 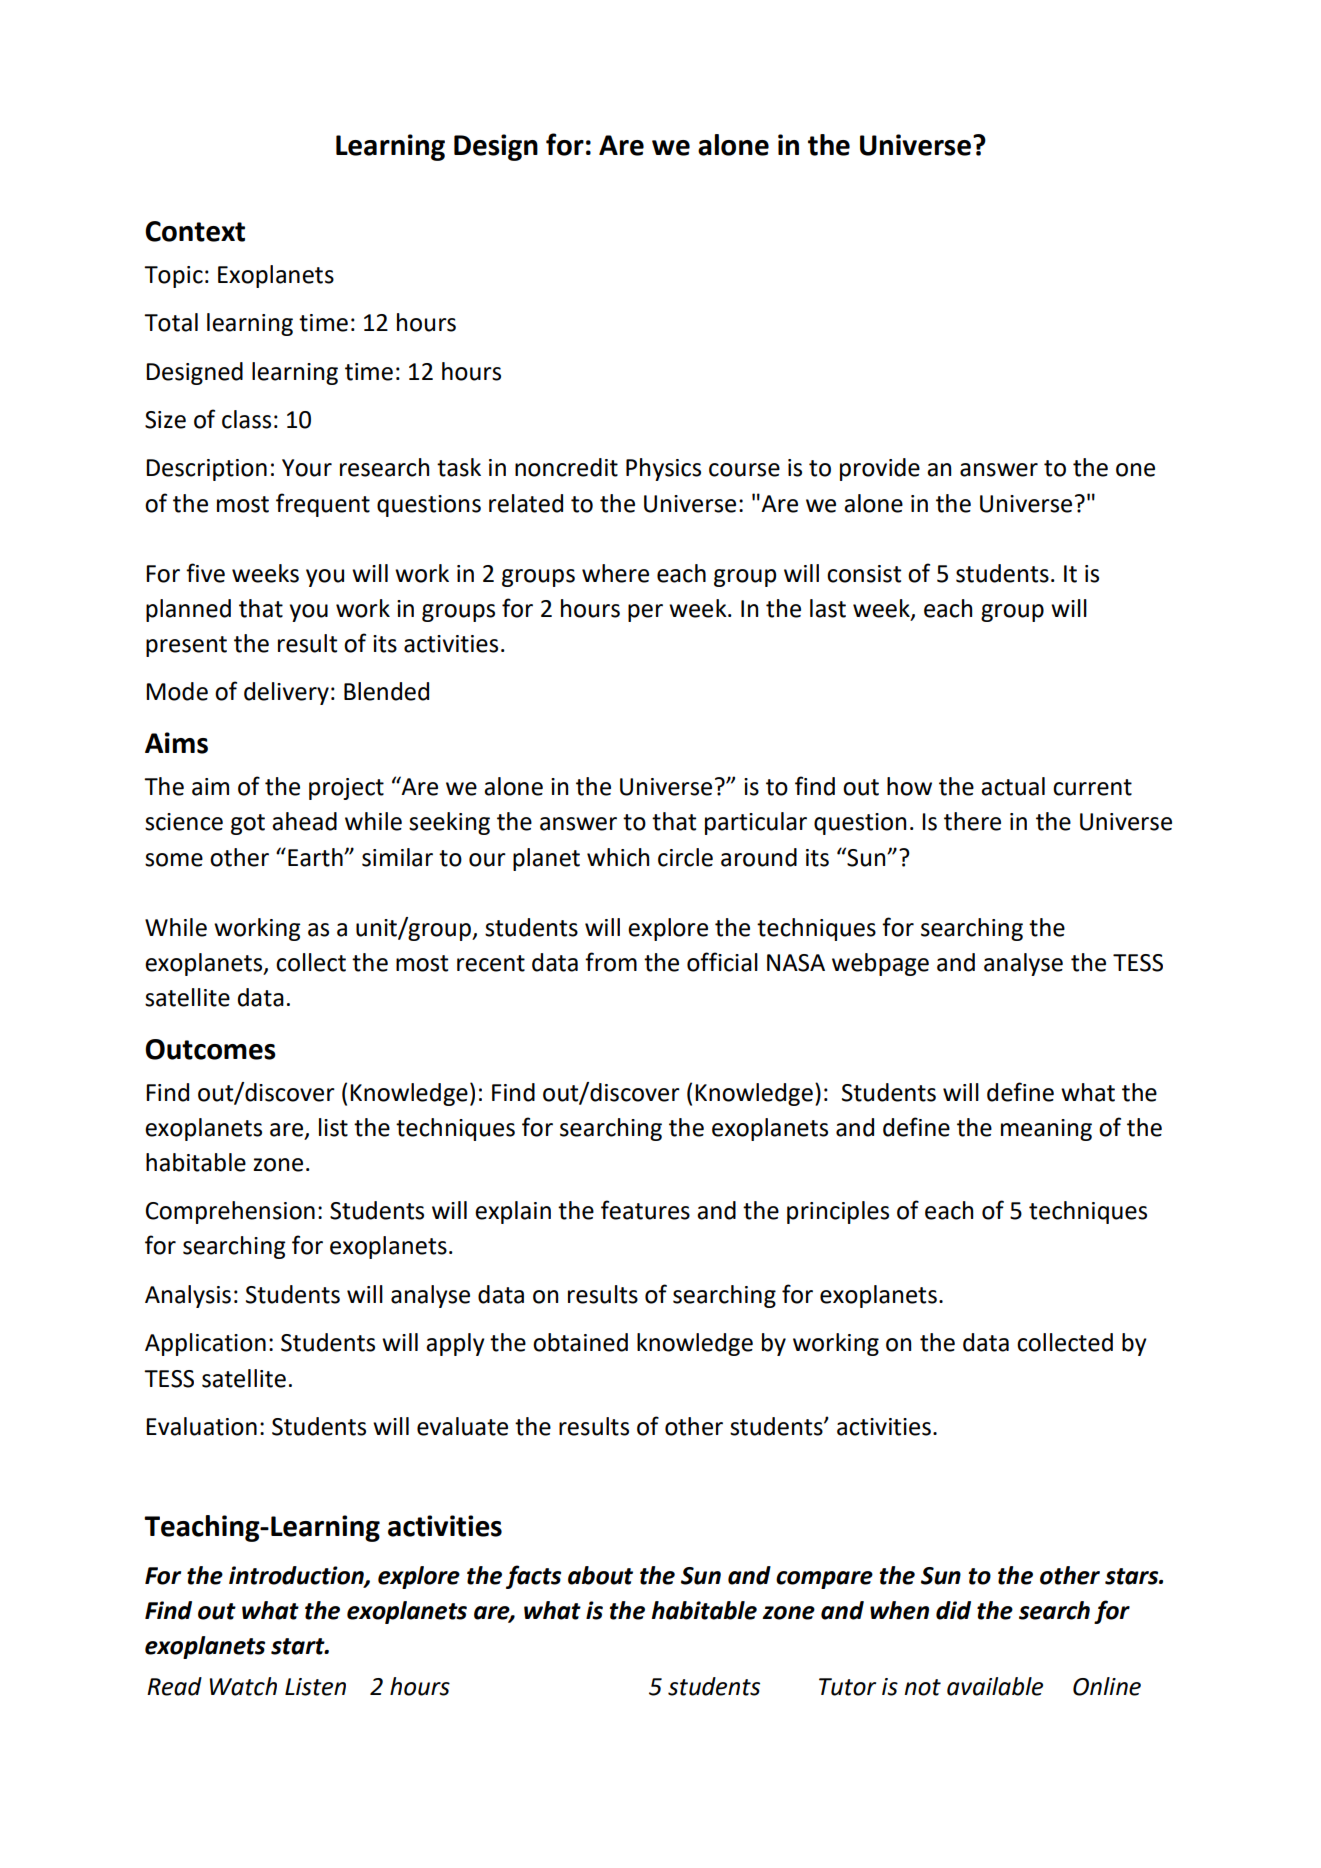 What do you see at coordinates (1046, 1130) in the screenshot?
I see `meaning` at bounding box center [1046, 1130].
